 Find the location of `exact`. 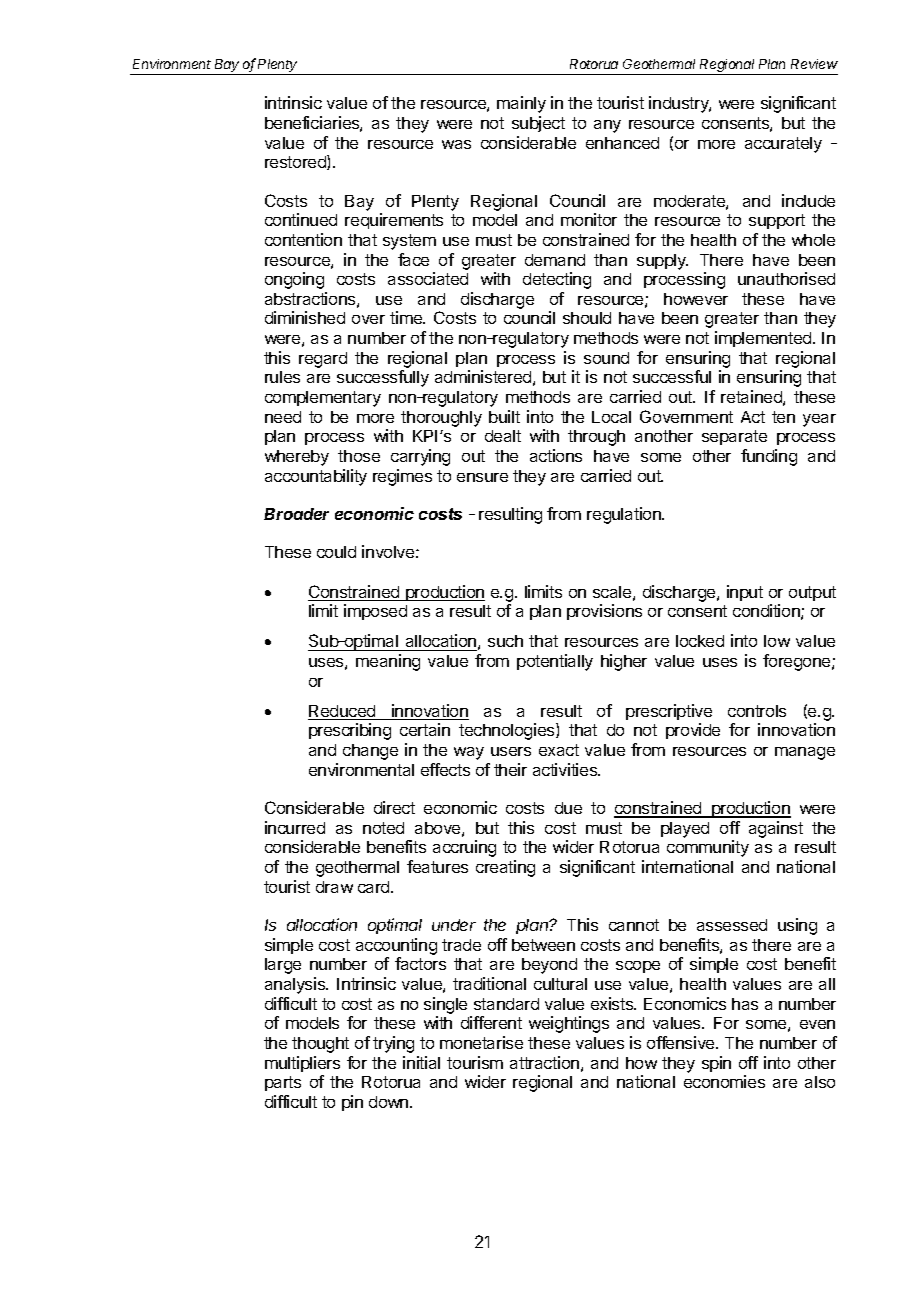

exact is located at coordinates (559, 750).
